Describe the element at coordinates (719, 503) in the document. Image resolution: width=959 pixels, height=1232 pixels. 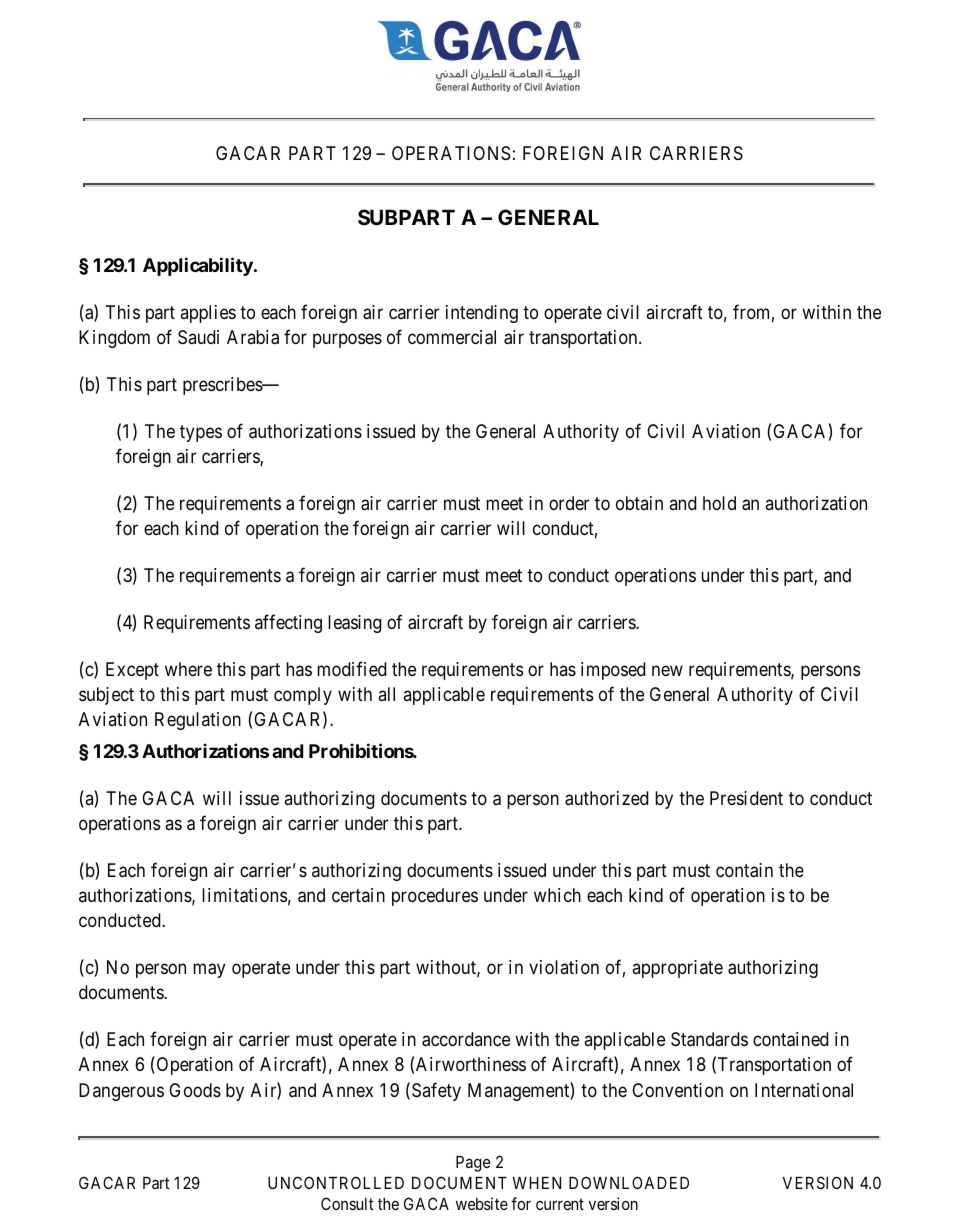
I see `hold` at that location.
